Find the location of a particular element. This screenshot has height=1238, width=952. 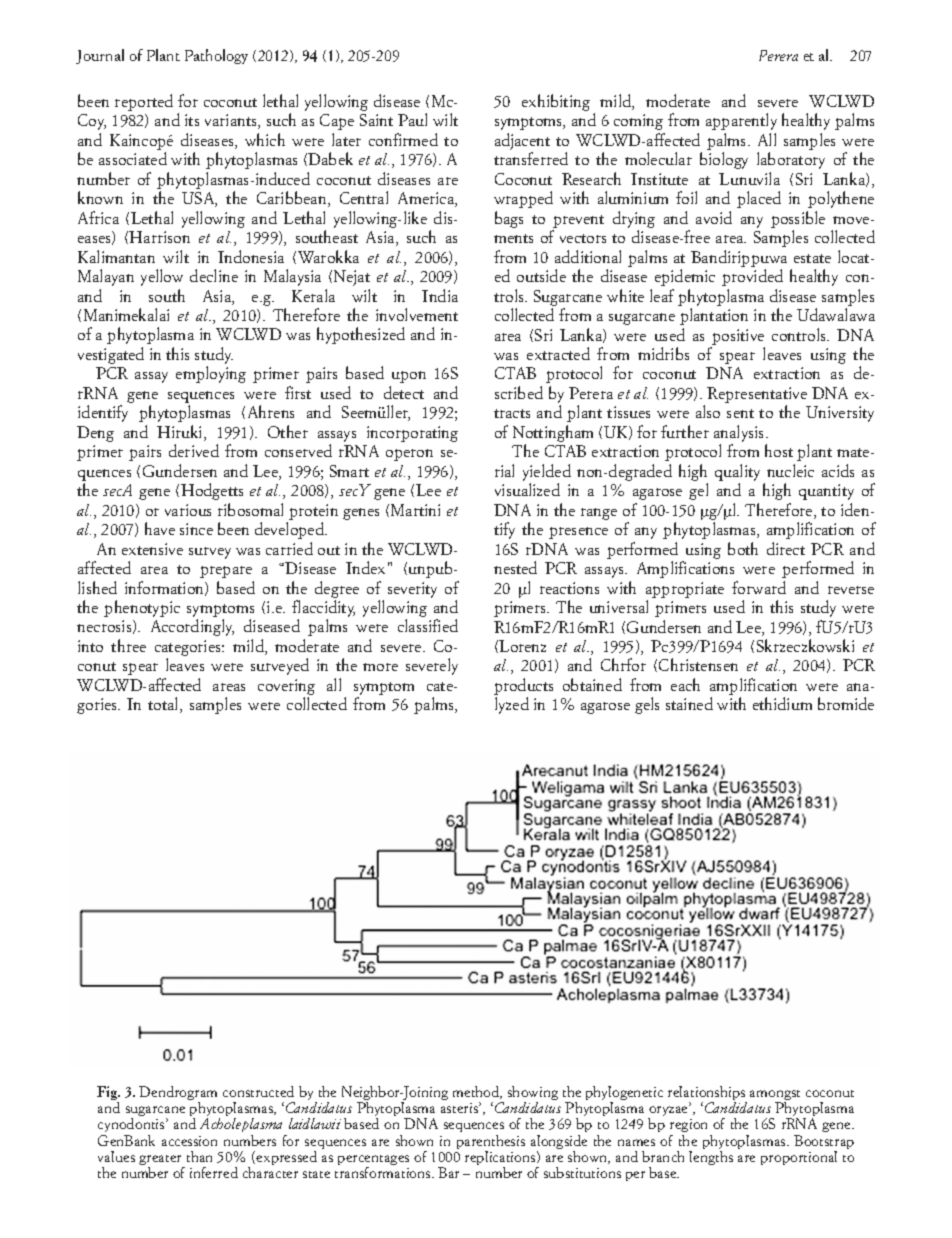

parenthesis is located at coordinates (491, 1143).
